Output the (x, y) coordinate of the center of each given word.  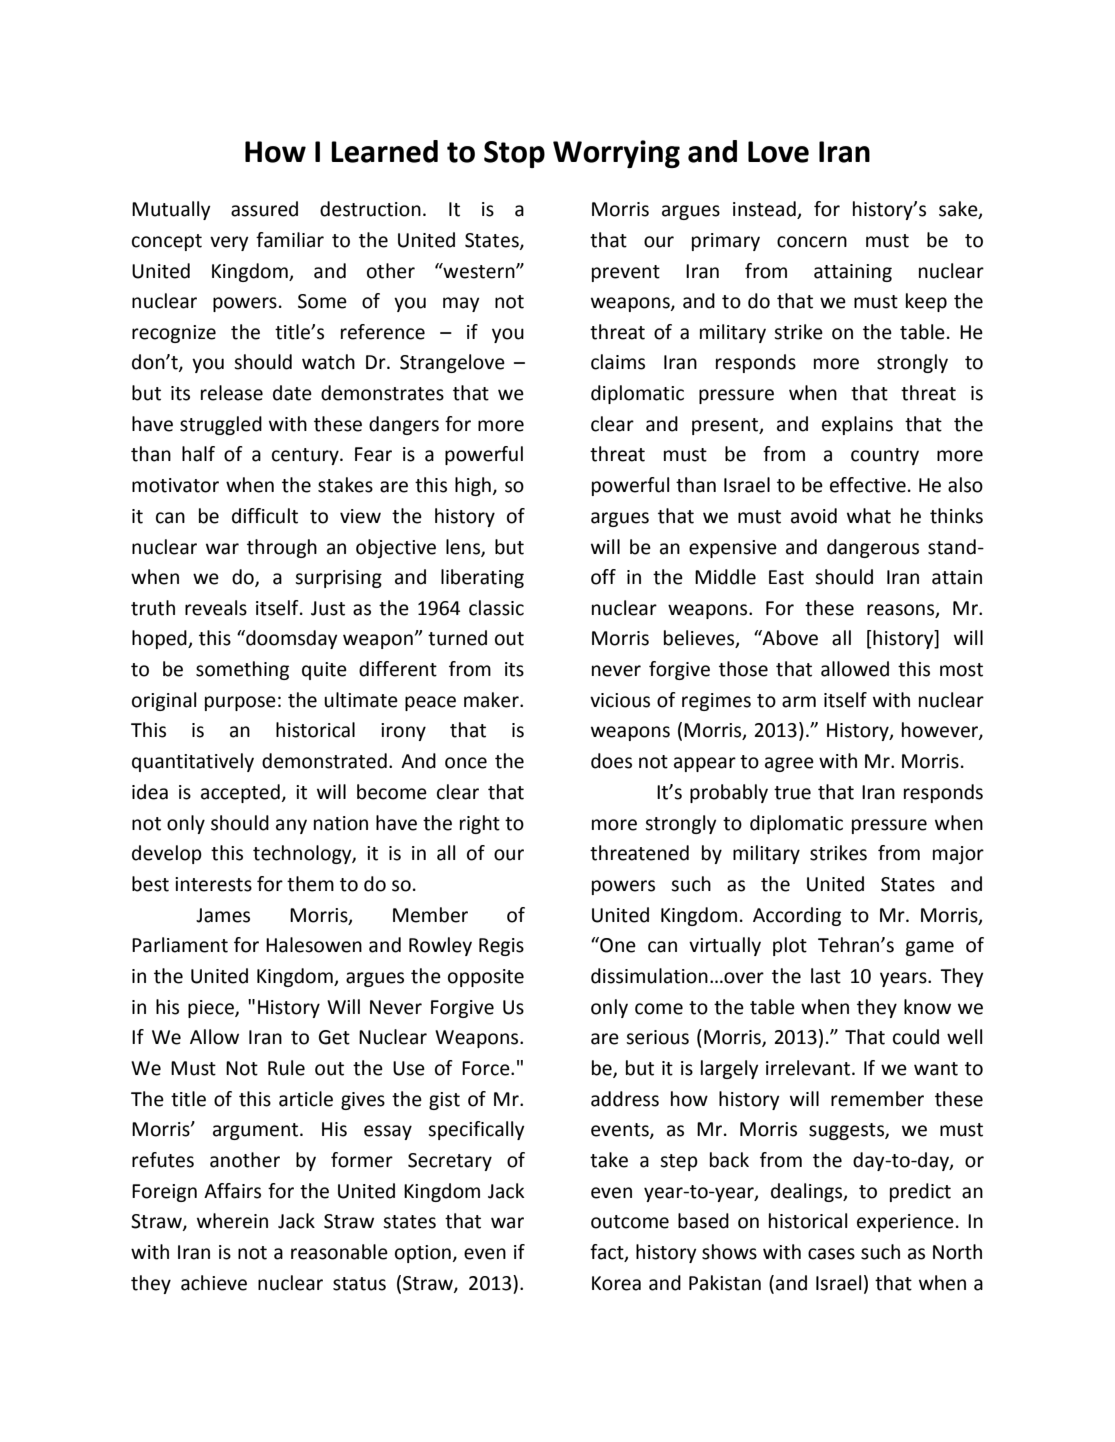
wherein (232, 1221)
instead (765, 210)
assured (264, 209)
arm (799, 702)
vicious (620, 700)
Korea (616, 1283)
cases (831, 1254)
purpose (240, 703)
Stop (514, 154)
